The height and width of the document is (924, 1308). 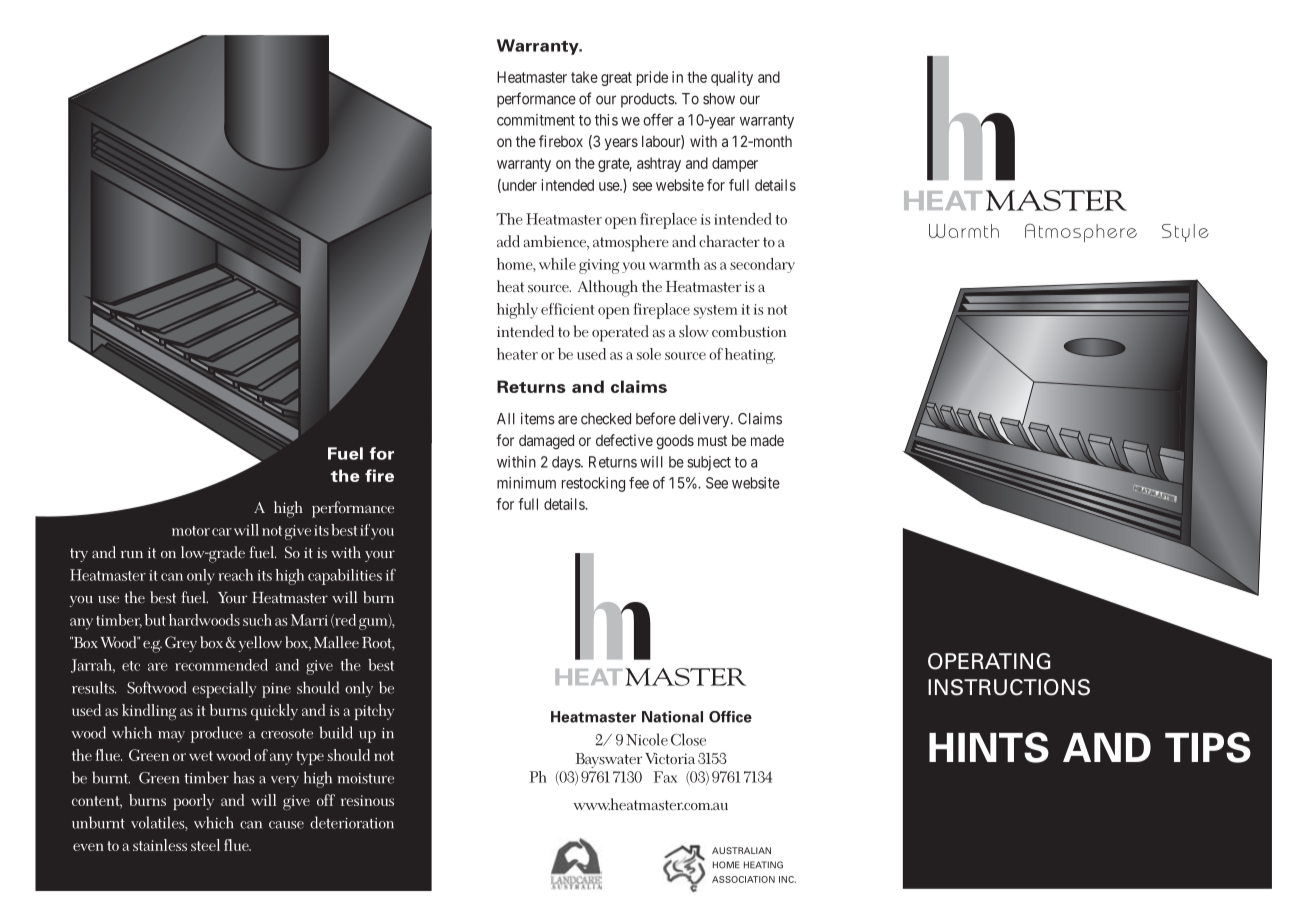 I want to click on combustion, so click(x=749, y=331).
